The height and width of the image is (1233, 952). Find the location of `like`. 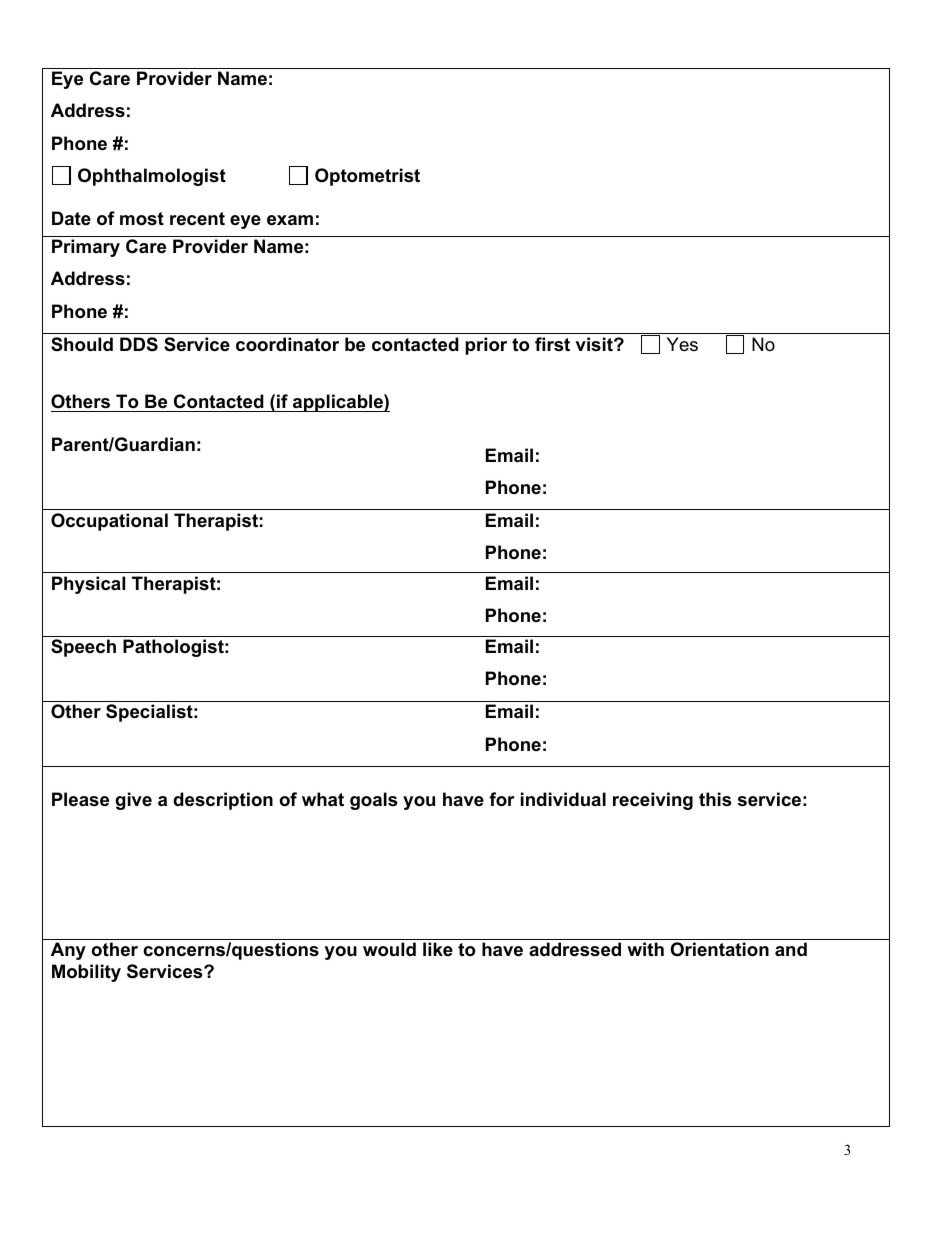

like is located at coordinates (438, 949).
